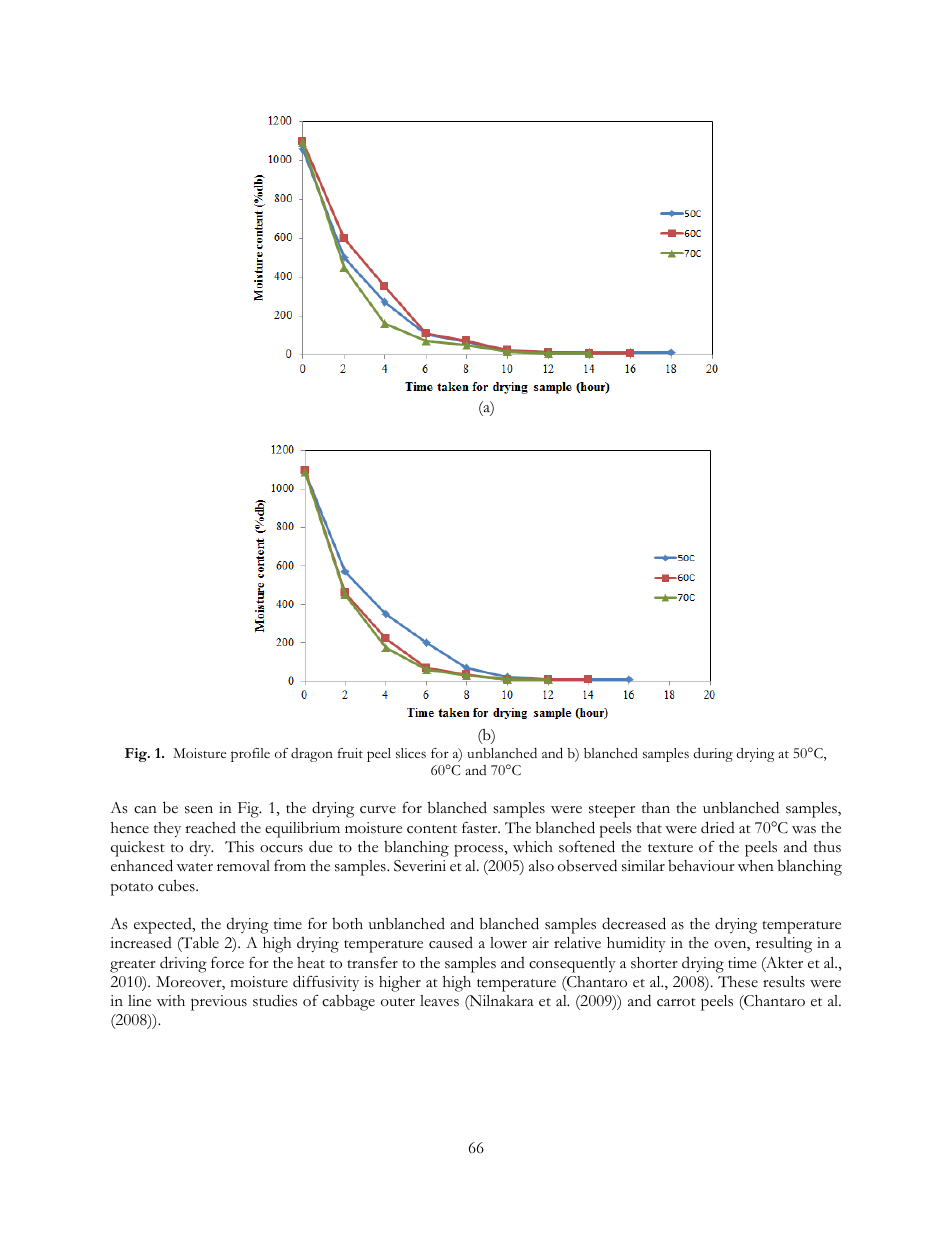 Image resolution: width=952 pixels, height=1233 pixels. I want to click on during, so click(713, 755).
